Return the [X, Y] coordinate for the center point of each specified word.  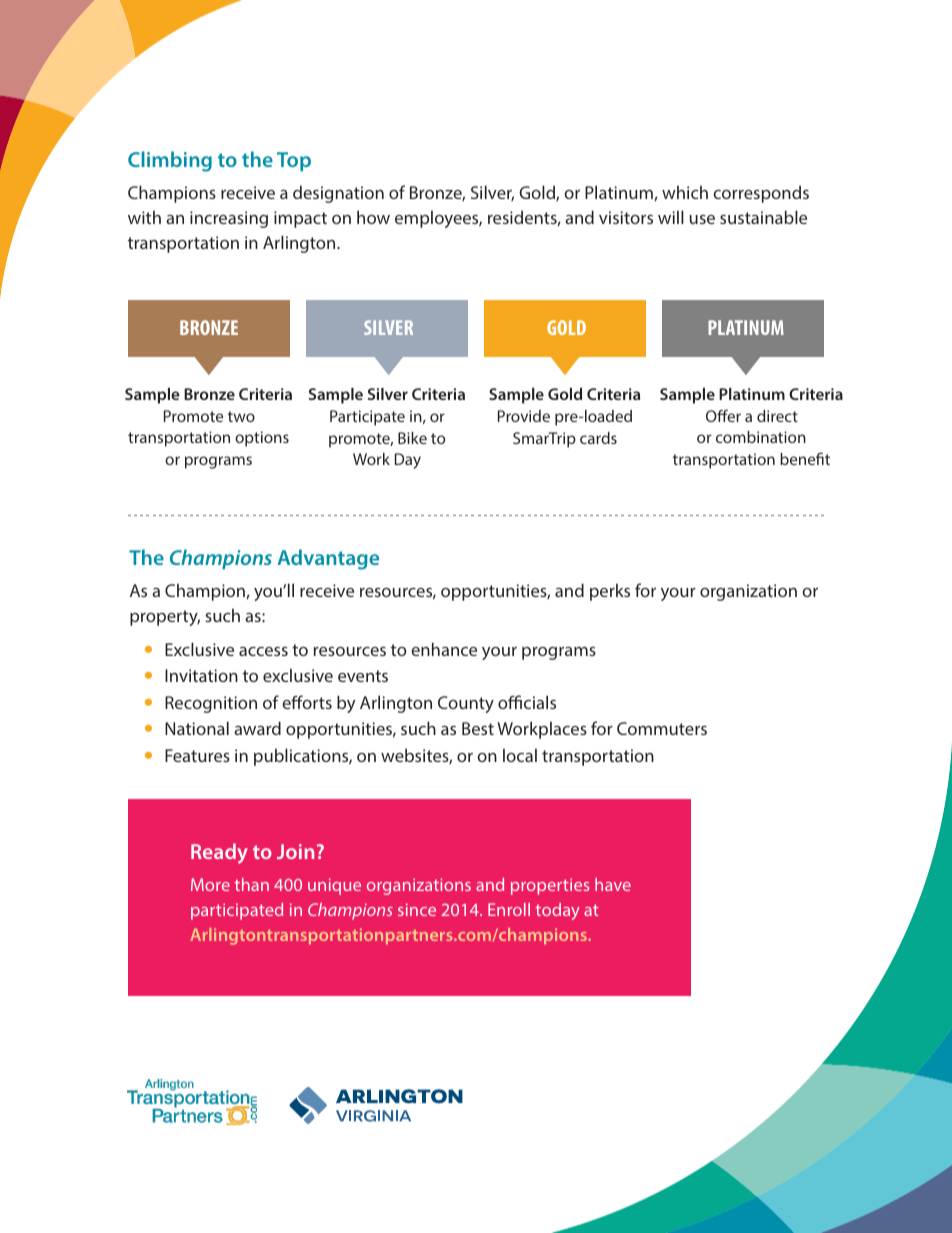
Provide [524, 416]
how [373, 217]
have [613, 884]
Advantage [328, 559]
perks [610, 592]
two [241, 416]
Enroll [509, 909]
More [210, 884]
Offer [723, 415]
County [466, 704]
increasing [229, 219]
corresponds [761, 194]
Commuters [662, 728]
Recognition [211, 704]
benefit [805, 458]
